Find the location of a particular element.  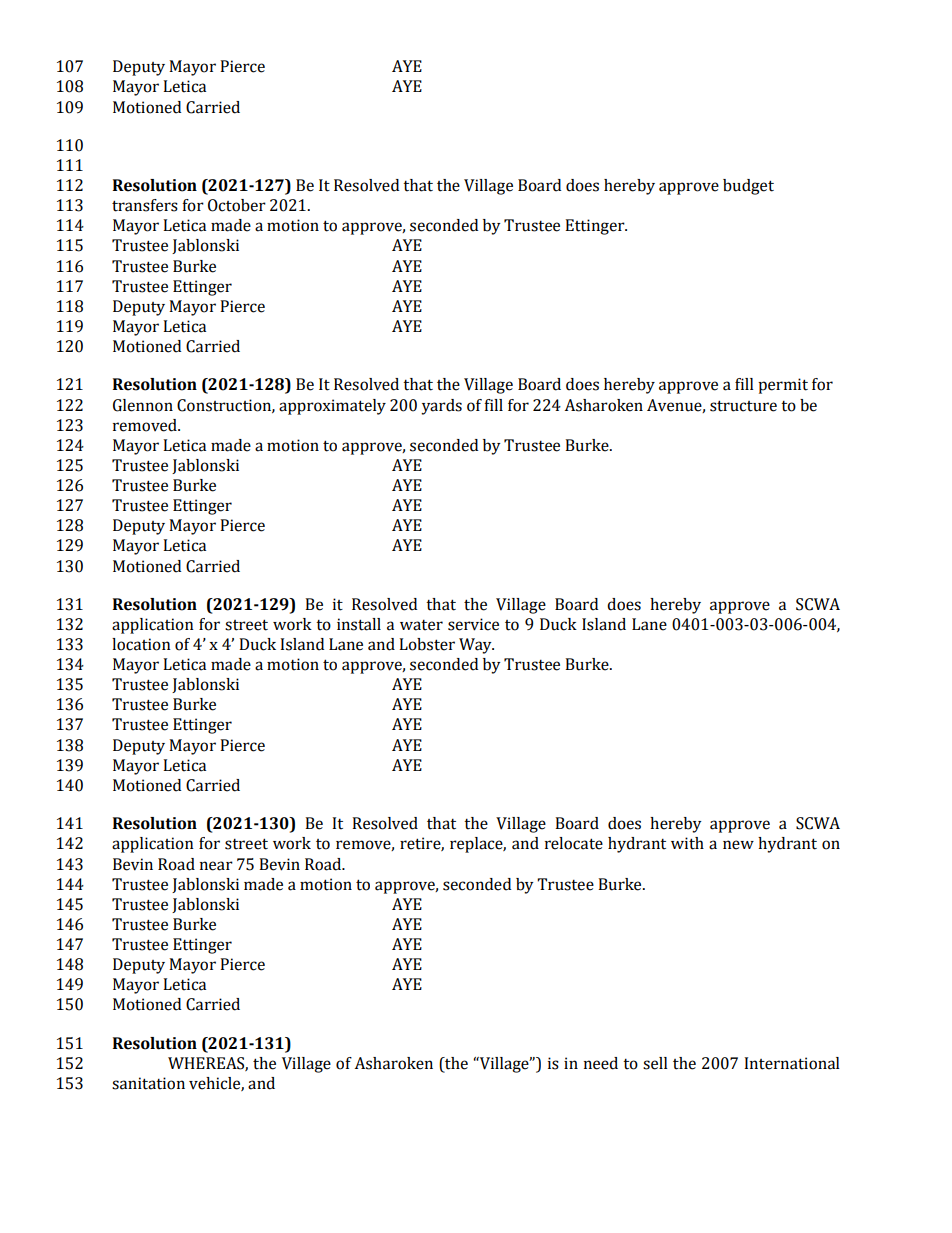

with is located at coordinates (687, 843).
